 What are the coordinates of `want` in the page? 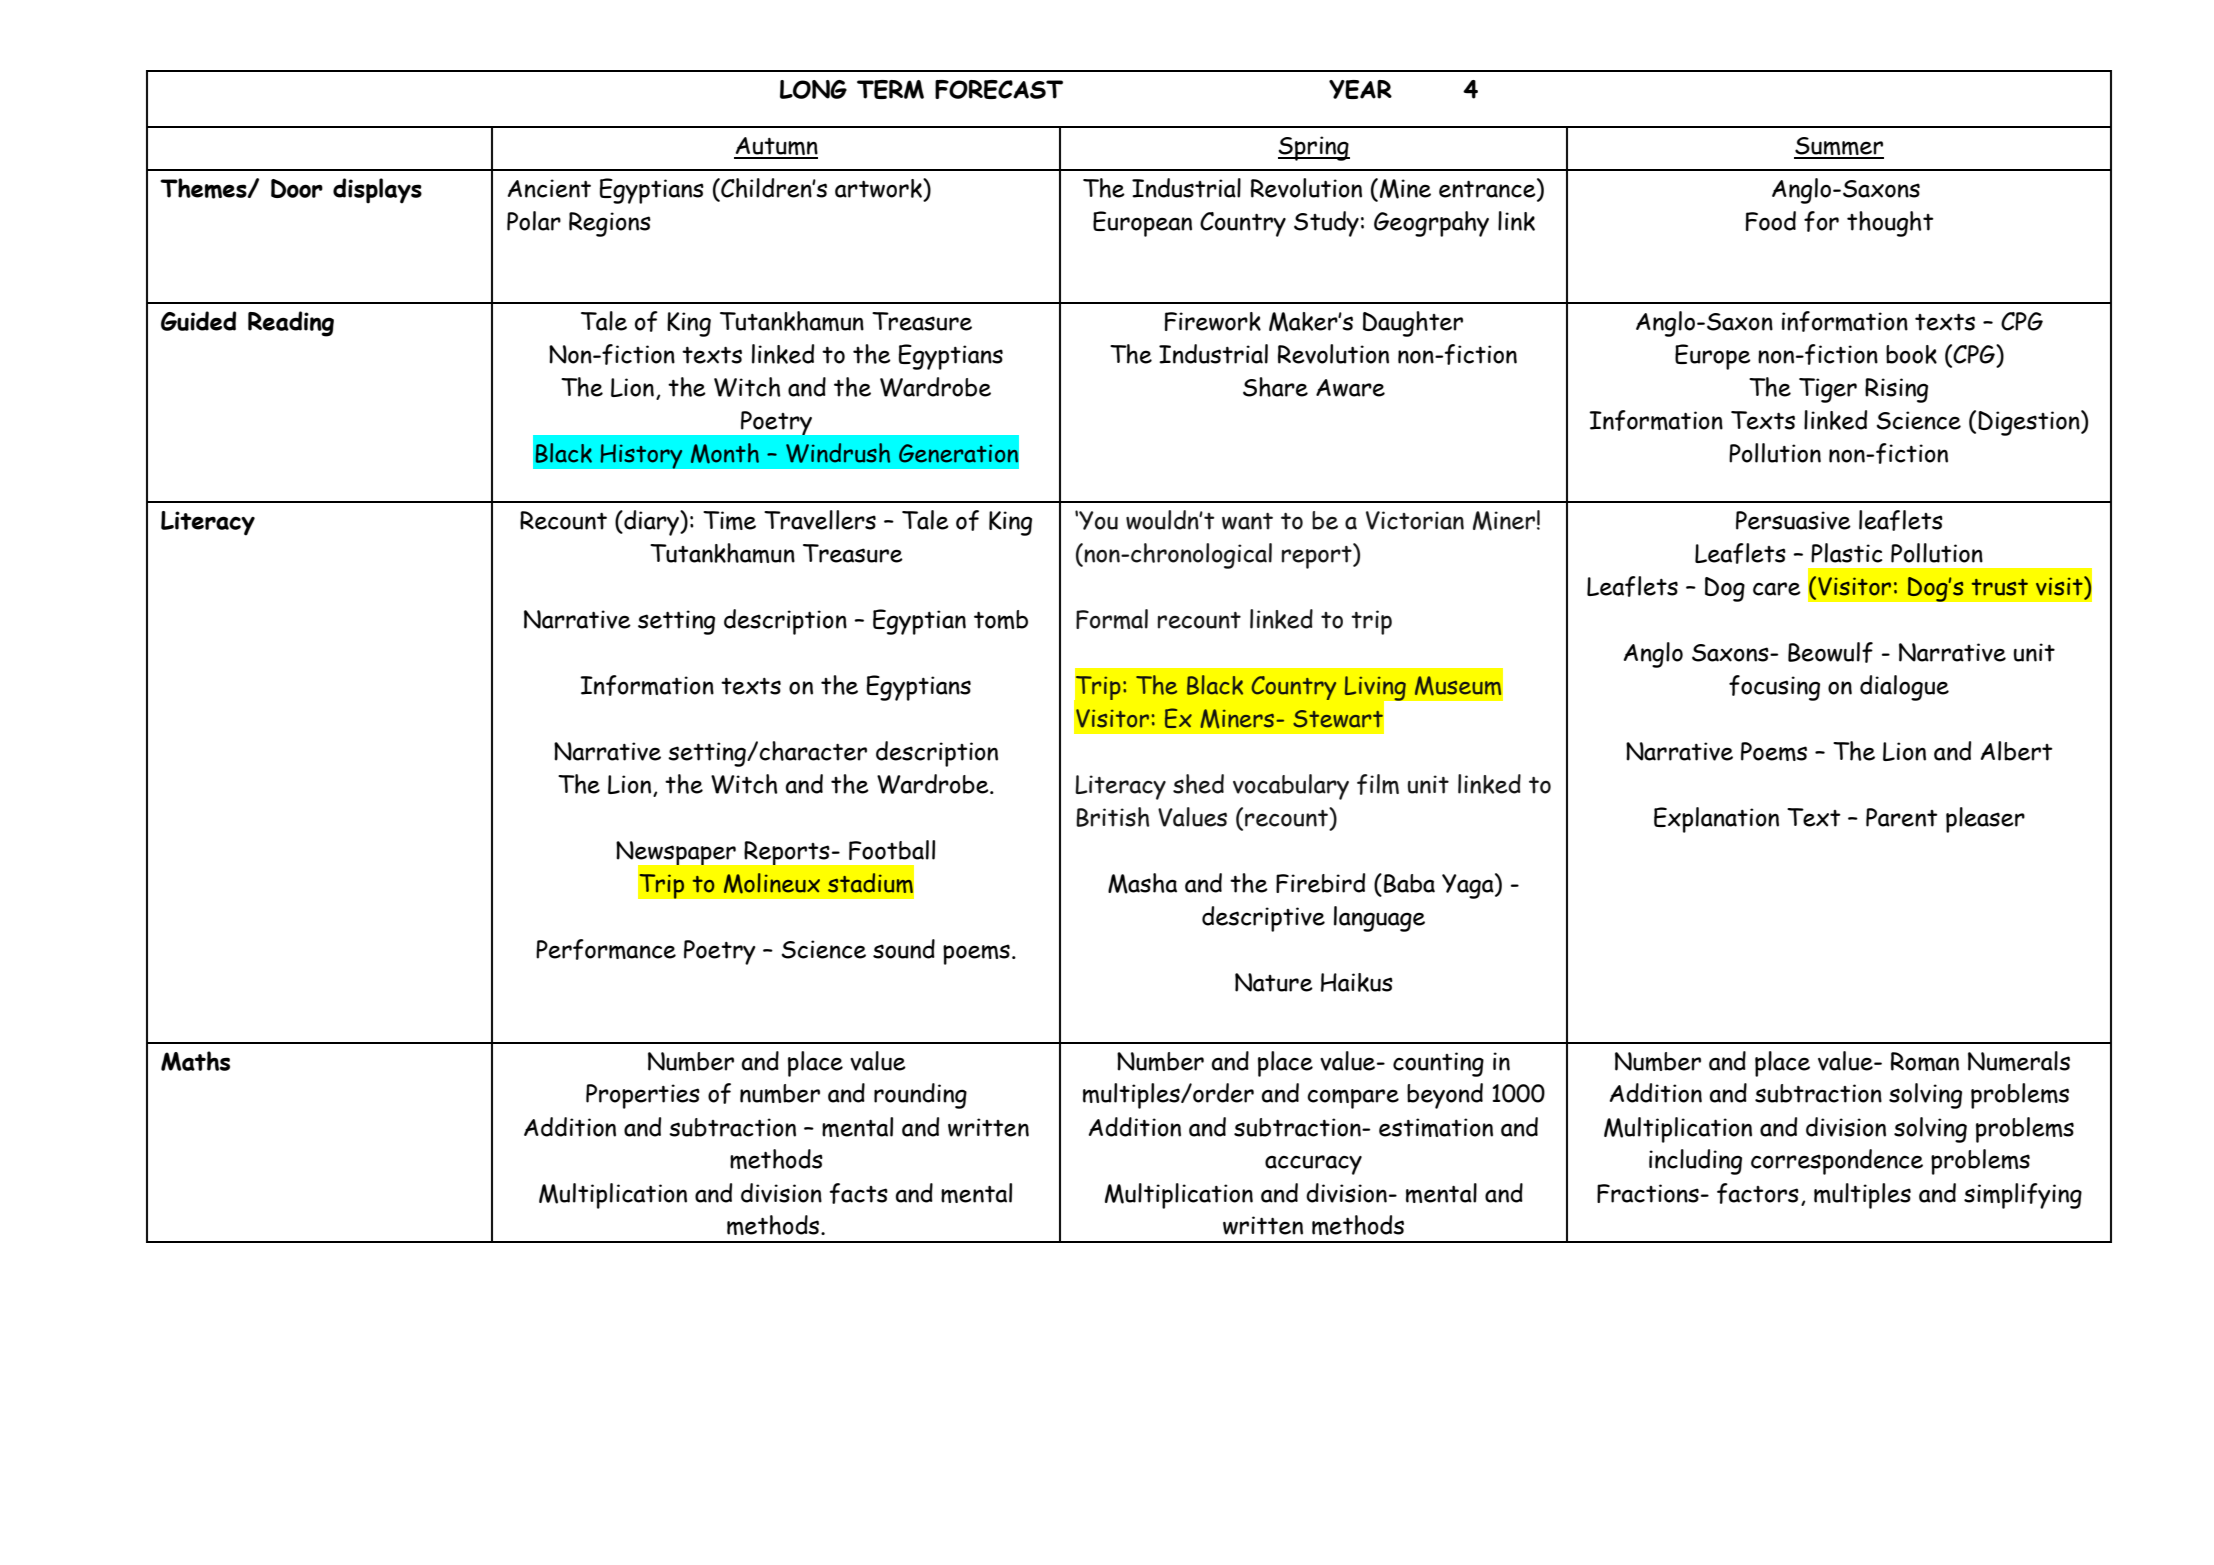 It's located at (1247, 521).
